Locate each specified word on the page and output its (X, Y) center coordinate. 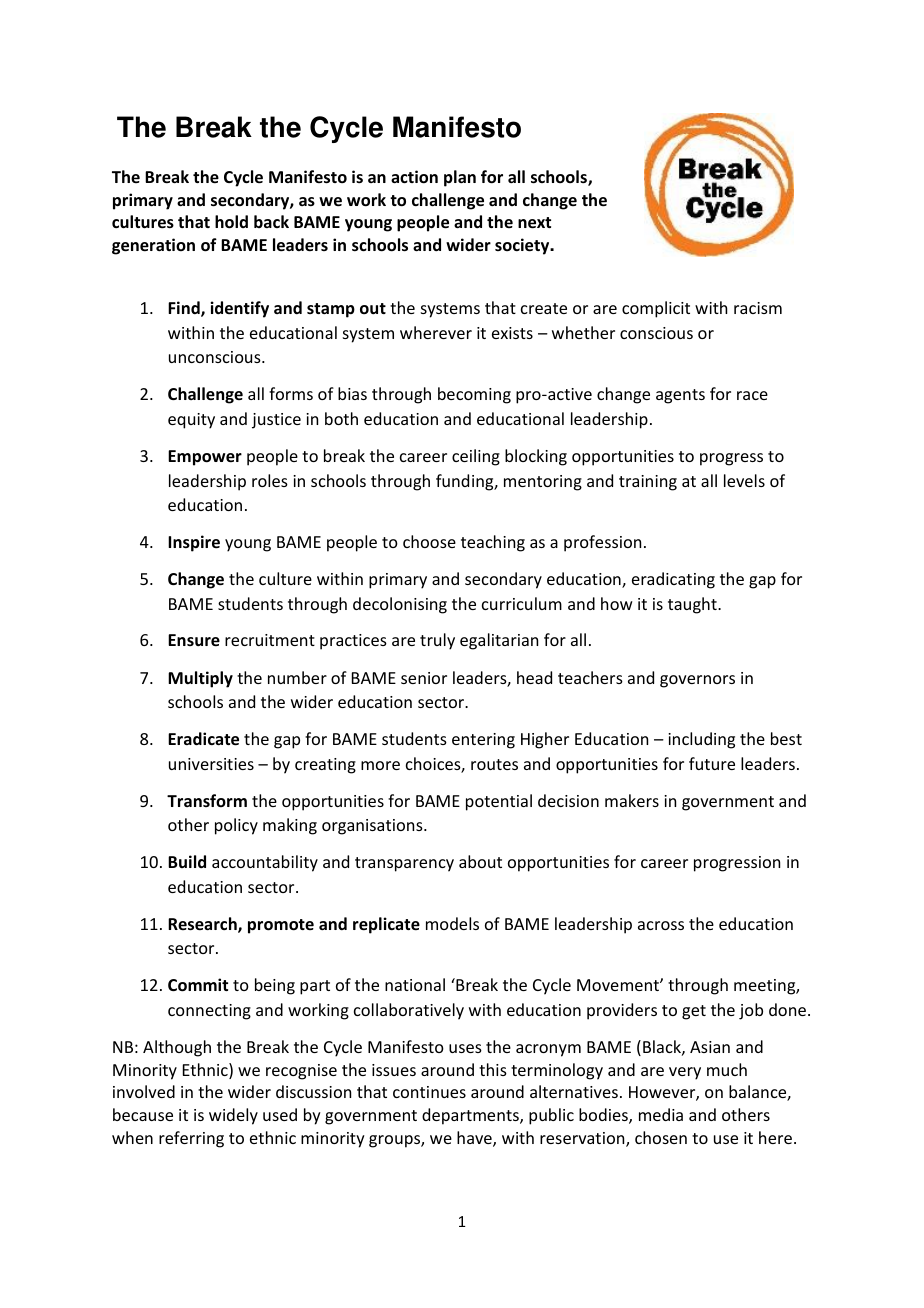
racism (758, 308)
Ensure (194, 640)
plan (460, 178)
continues (429, 1092)
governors (697, 681)
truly (437, 641)
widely (233, 1116)
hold (231, 222)
